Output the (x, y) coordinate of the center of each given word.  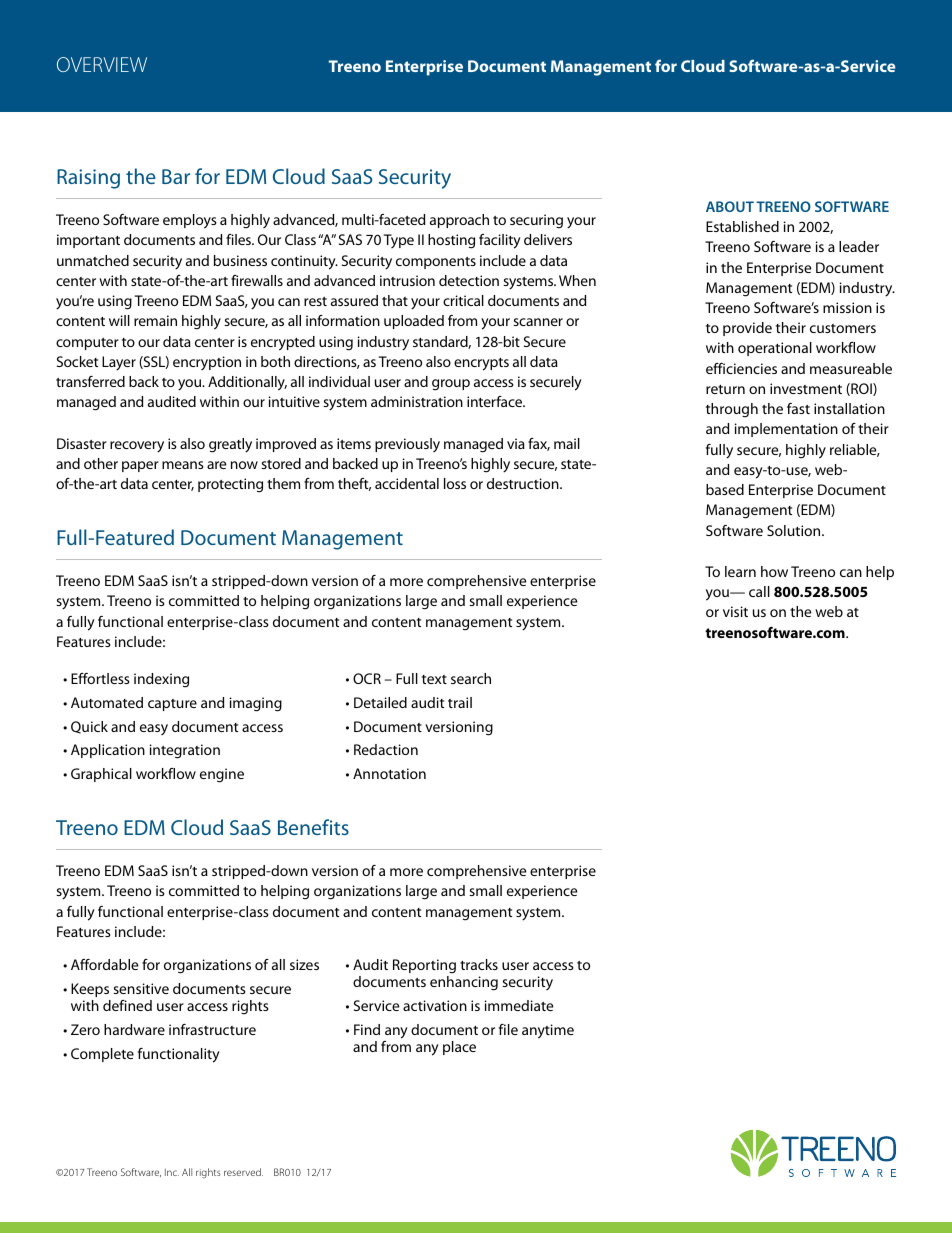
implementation (786, 430)
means (183, 465)
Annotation (389, 773)
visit (735, 611)
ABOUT (730, 206)
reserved (243, 1172)
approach (459, 221)
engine (222, 775)
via (516, 443)
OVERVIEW (102, 64)
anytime (548, 1031)
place (459, 1048)
